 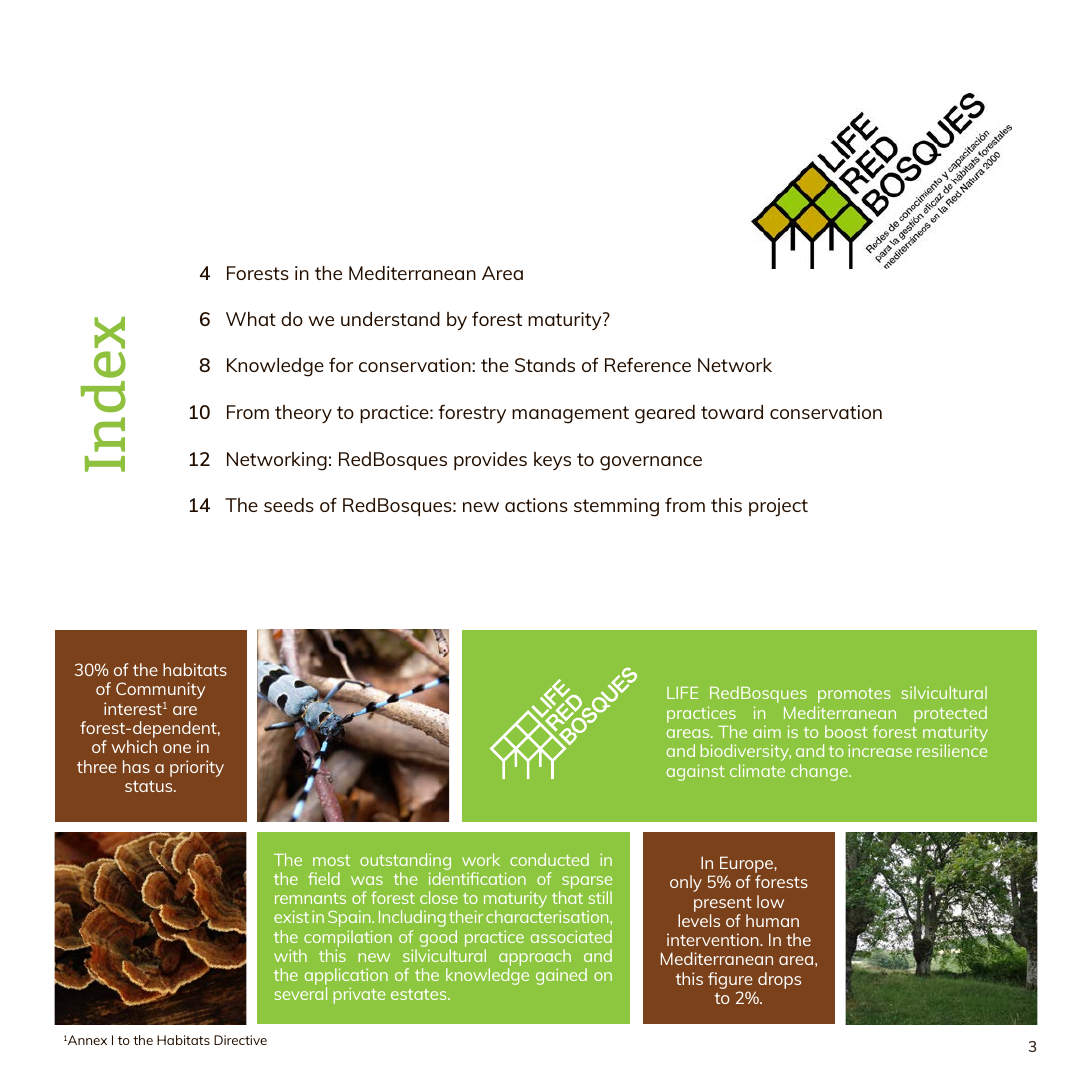 I want to click on gained, so click(x=561, y=976).
